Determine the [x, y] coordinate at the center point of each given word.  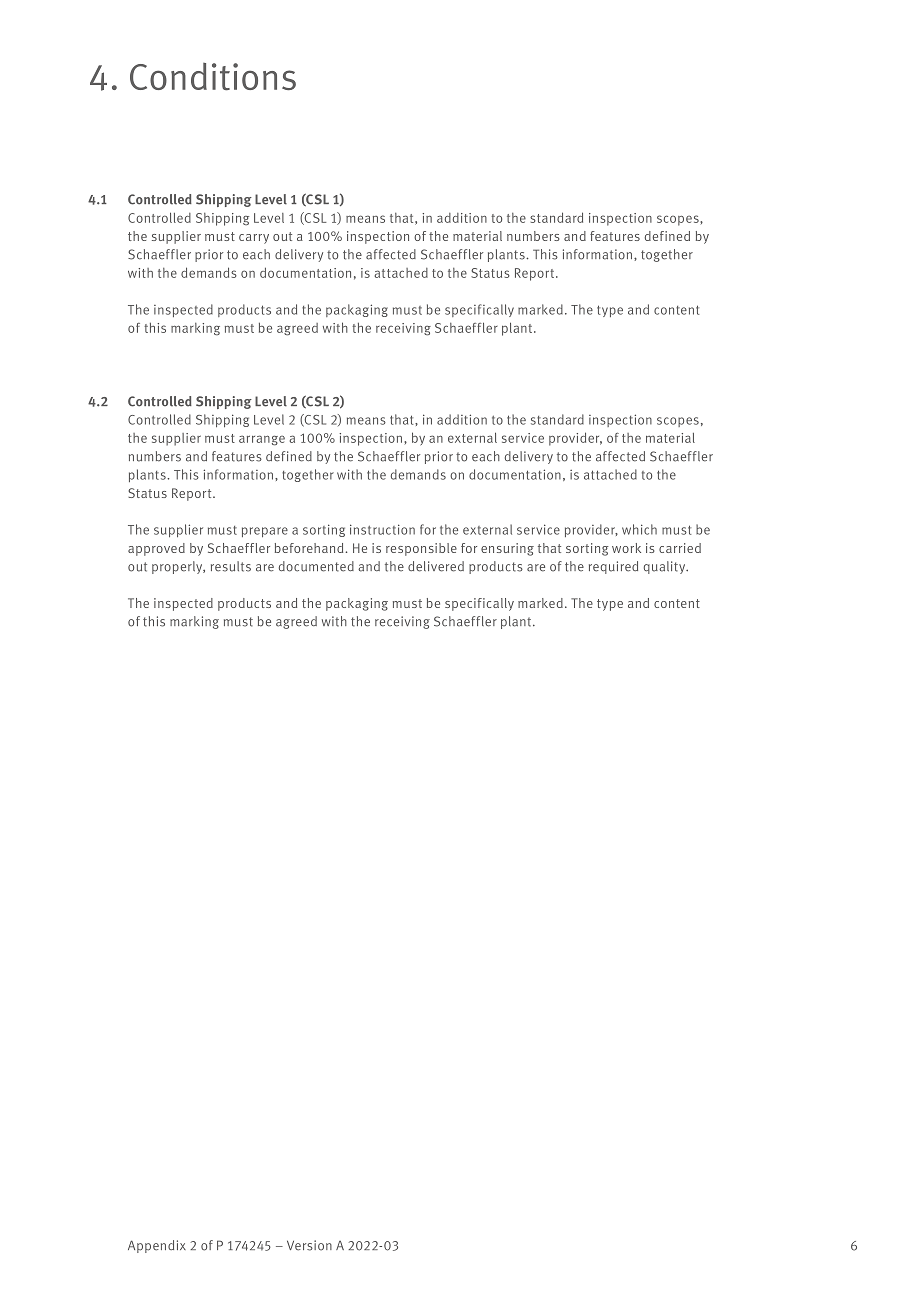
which [639, 529]
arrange [262, 440]
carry [254, 239]
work [626, 548]
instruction [382, 529]
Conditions [213, 77]
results [231, 566]
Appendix [157, 1246]
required [613, 567]
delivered [436, 566]
